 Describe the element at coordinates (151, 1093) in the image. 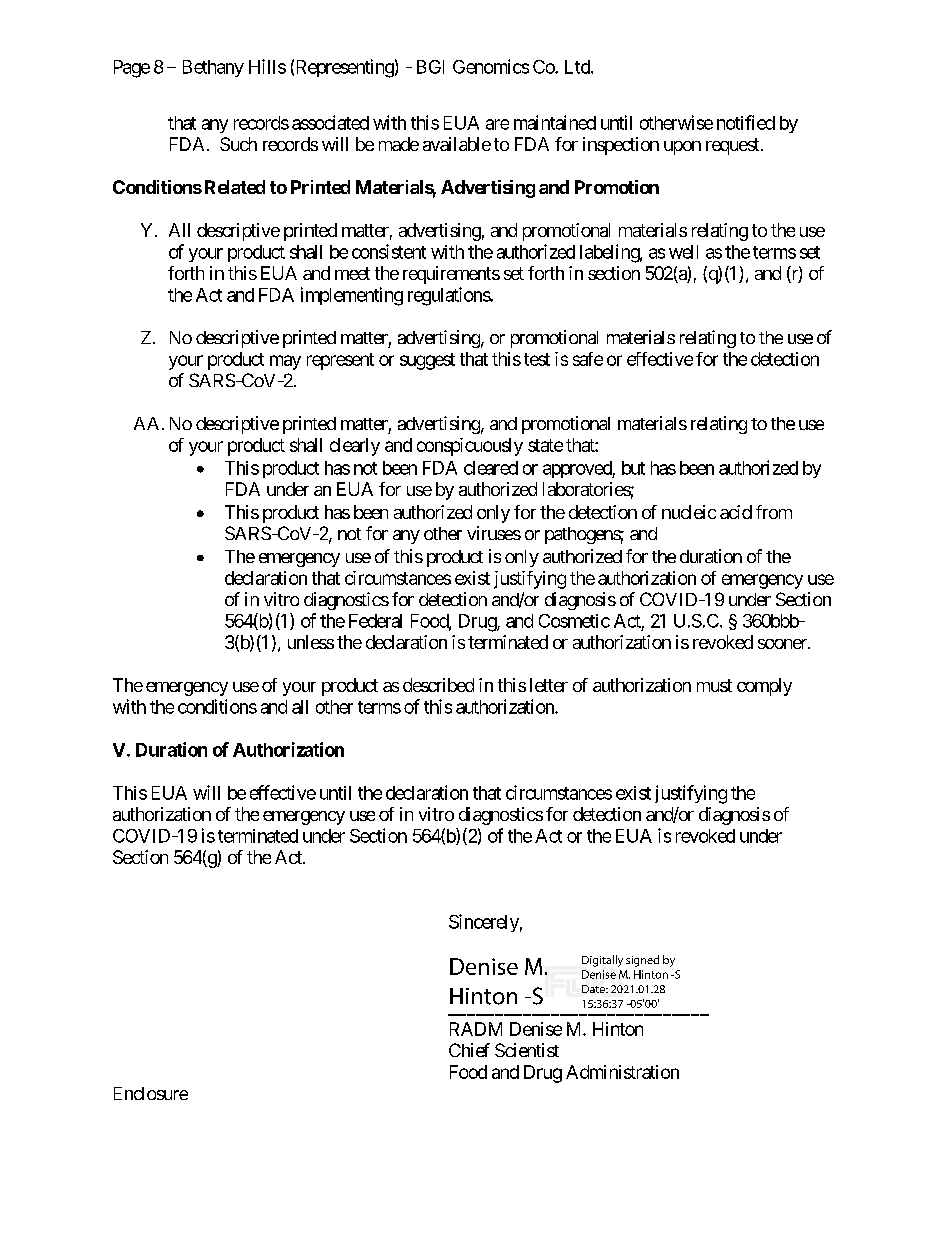

I see `Enclosure` at that location.
